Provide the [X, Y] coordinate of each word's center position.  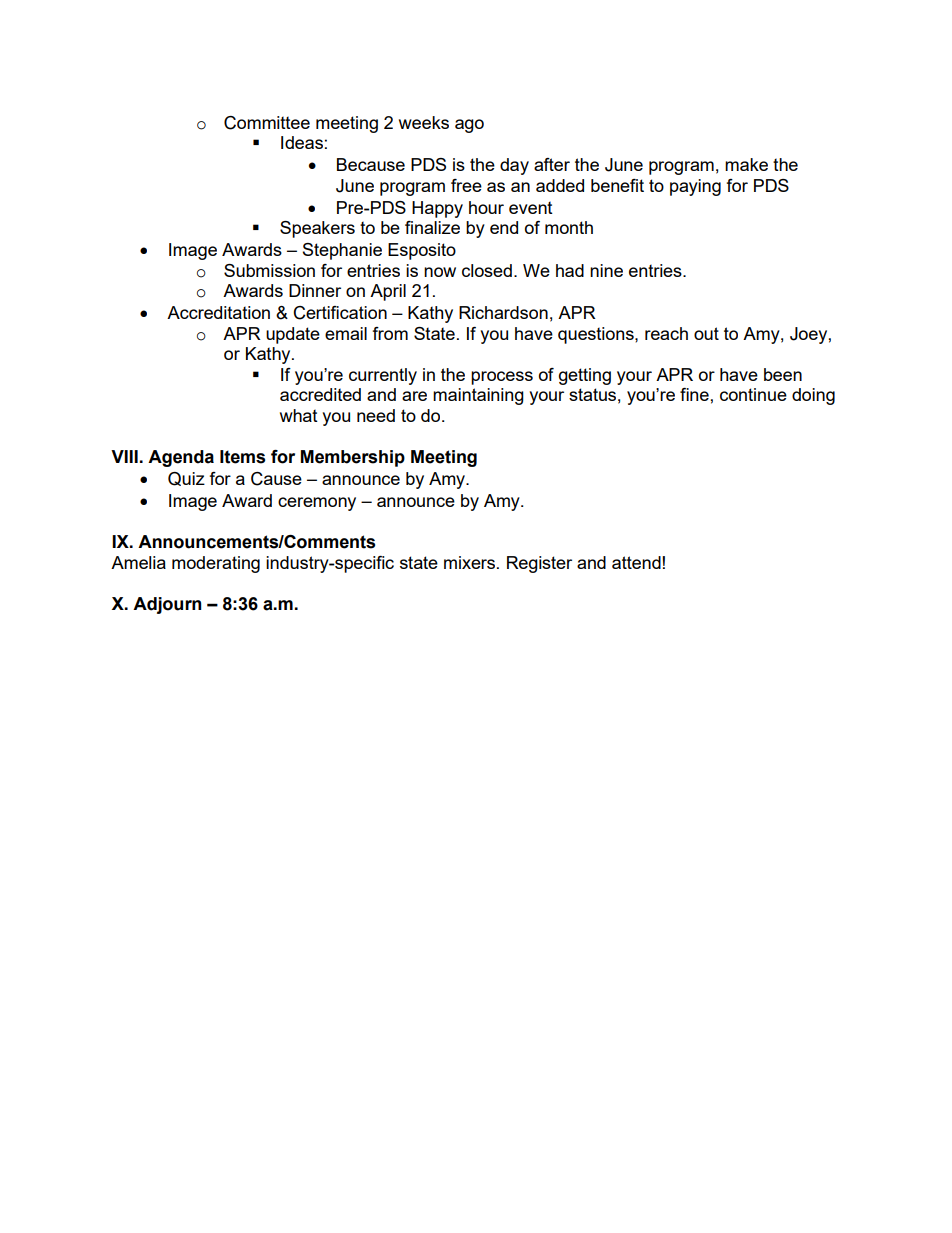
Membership [353, 458]
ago [469, 126]
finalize [432, 227]
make [746, 164]
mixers [469, 562]
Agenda [181, 458]
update [293, 335]
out [706, 333]
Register [539, 564]
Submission [269, 270]
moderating [216, 564]
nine [606, 270]
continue [753, 394]
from [390, 333]
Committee [267, 123]
